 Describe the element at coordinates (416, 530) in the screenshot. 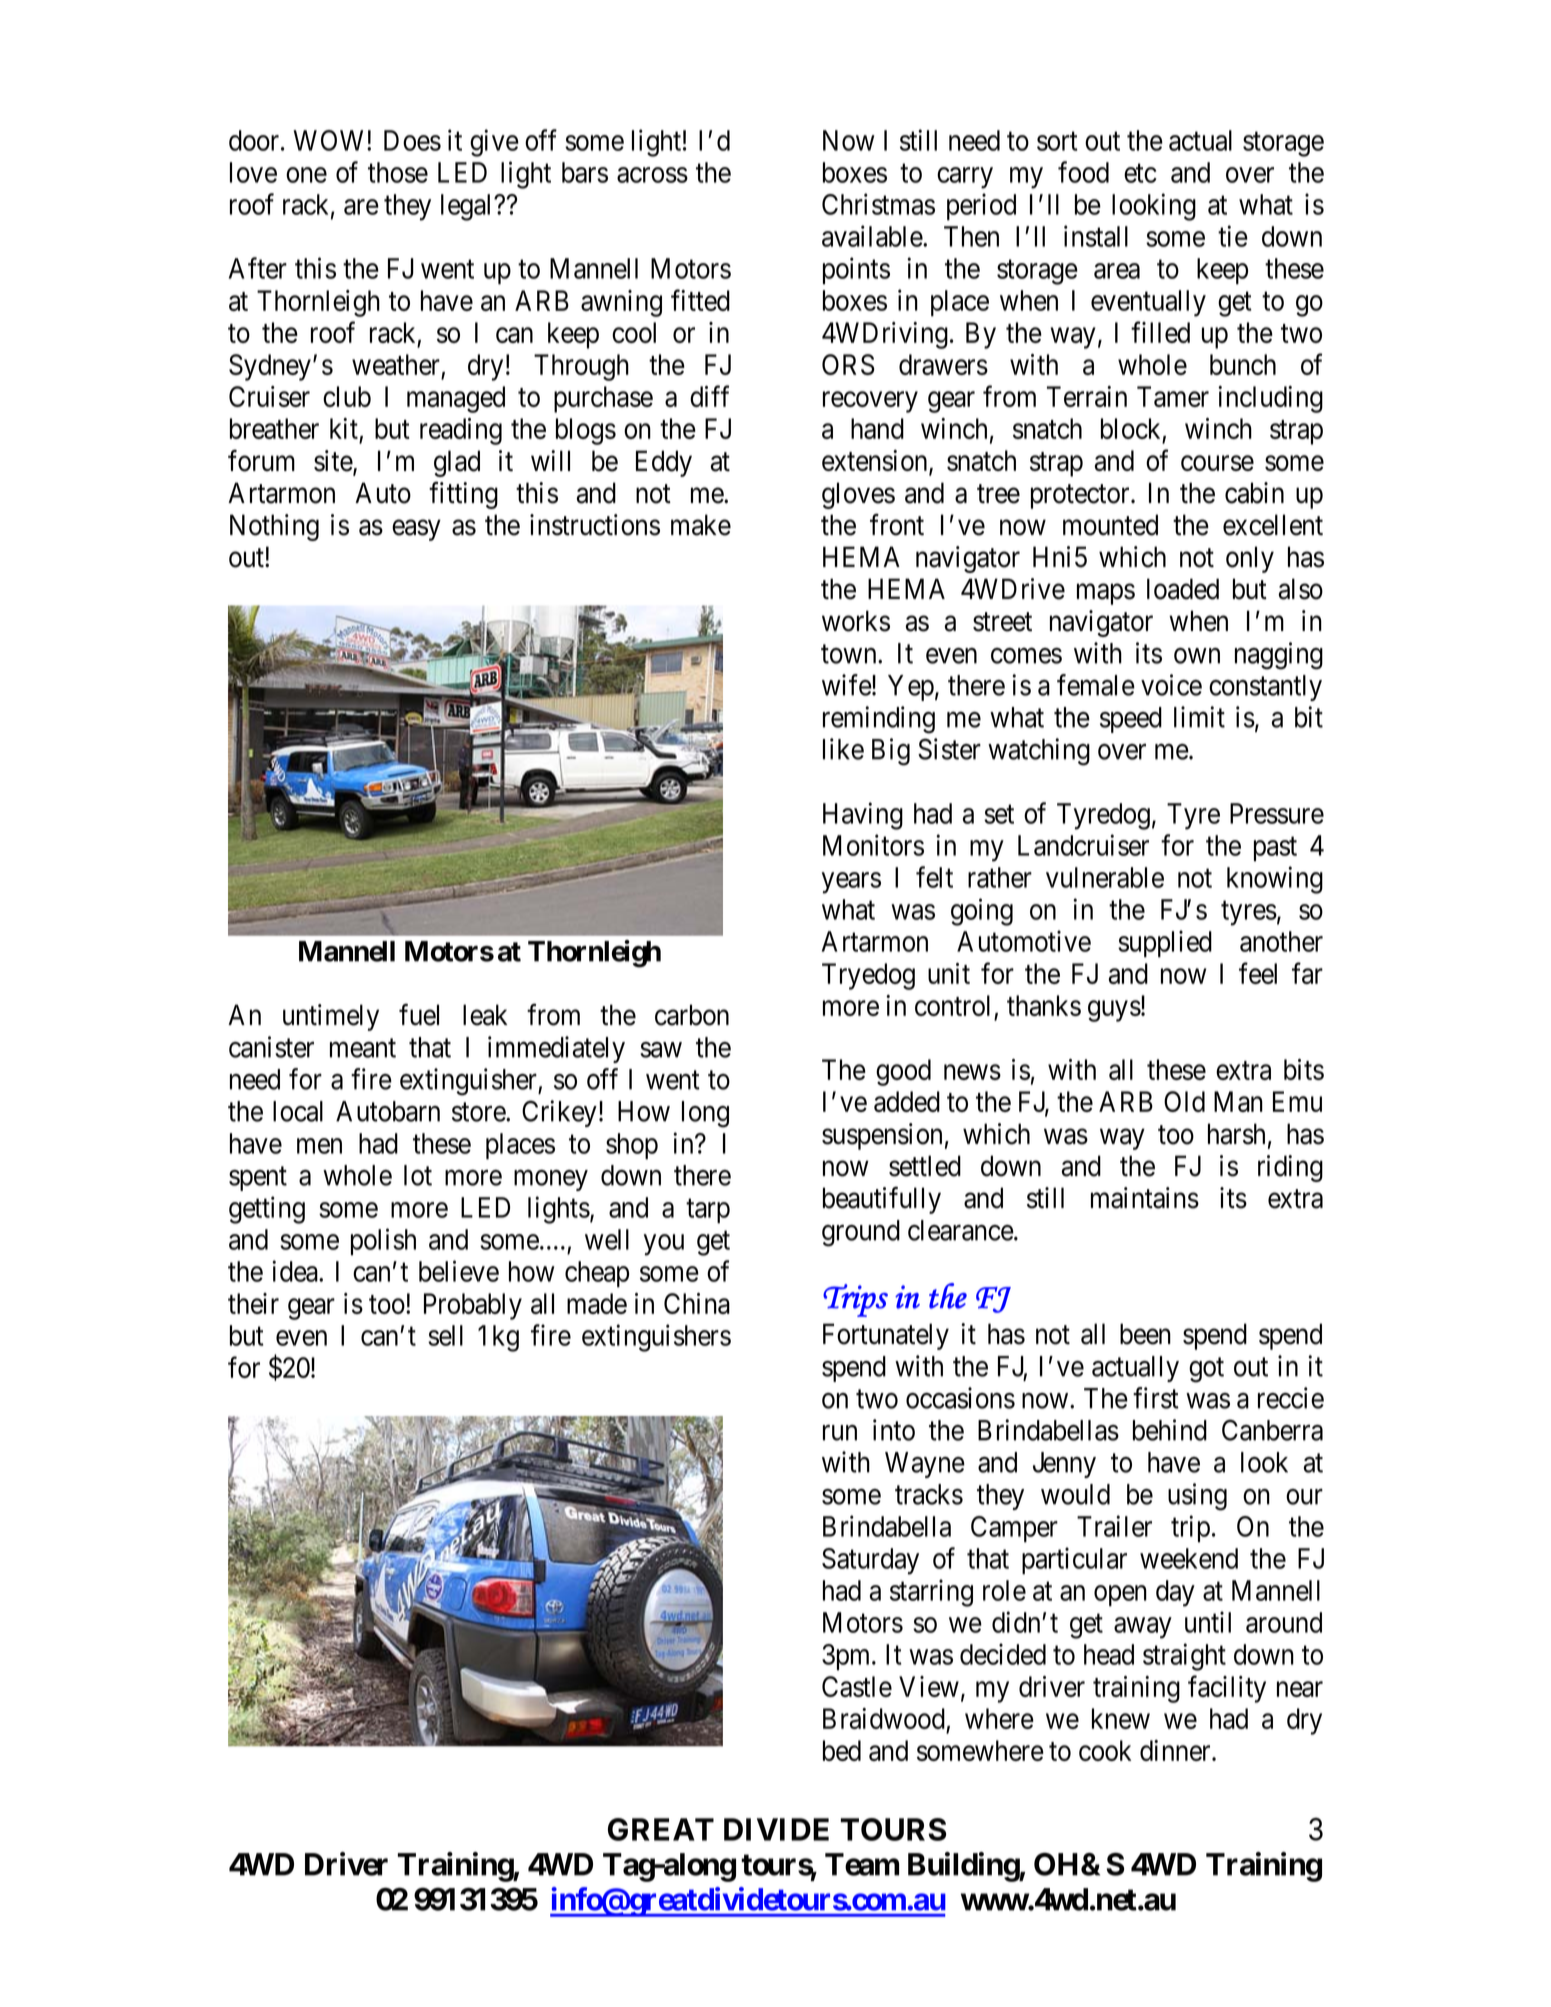

I see `easy` at that location.
